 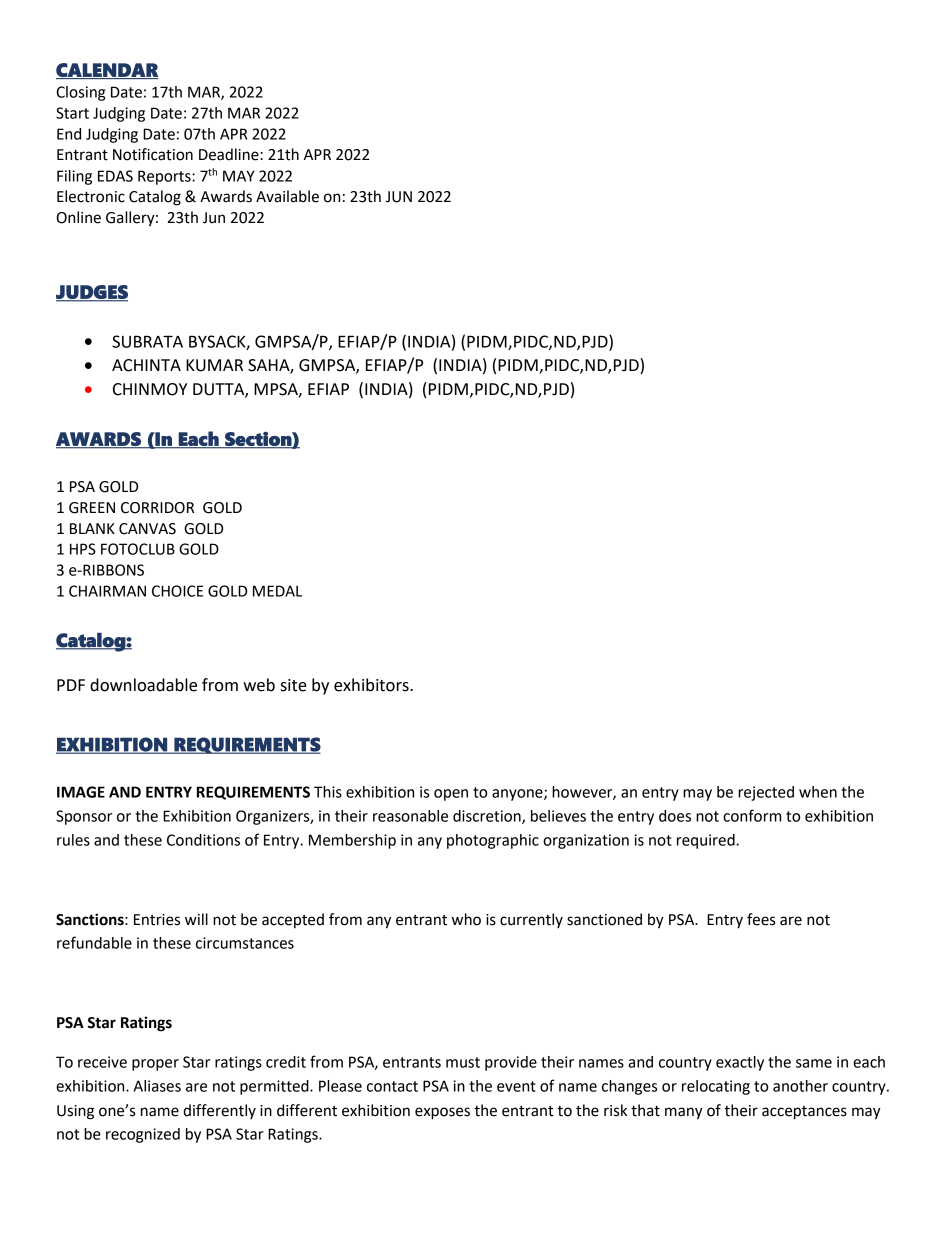 What do you see at coordinates (203, 840) in the image?
I see `Conditions` at bounding box center [203, 840].
